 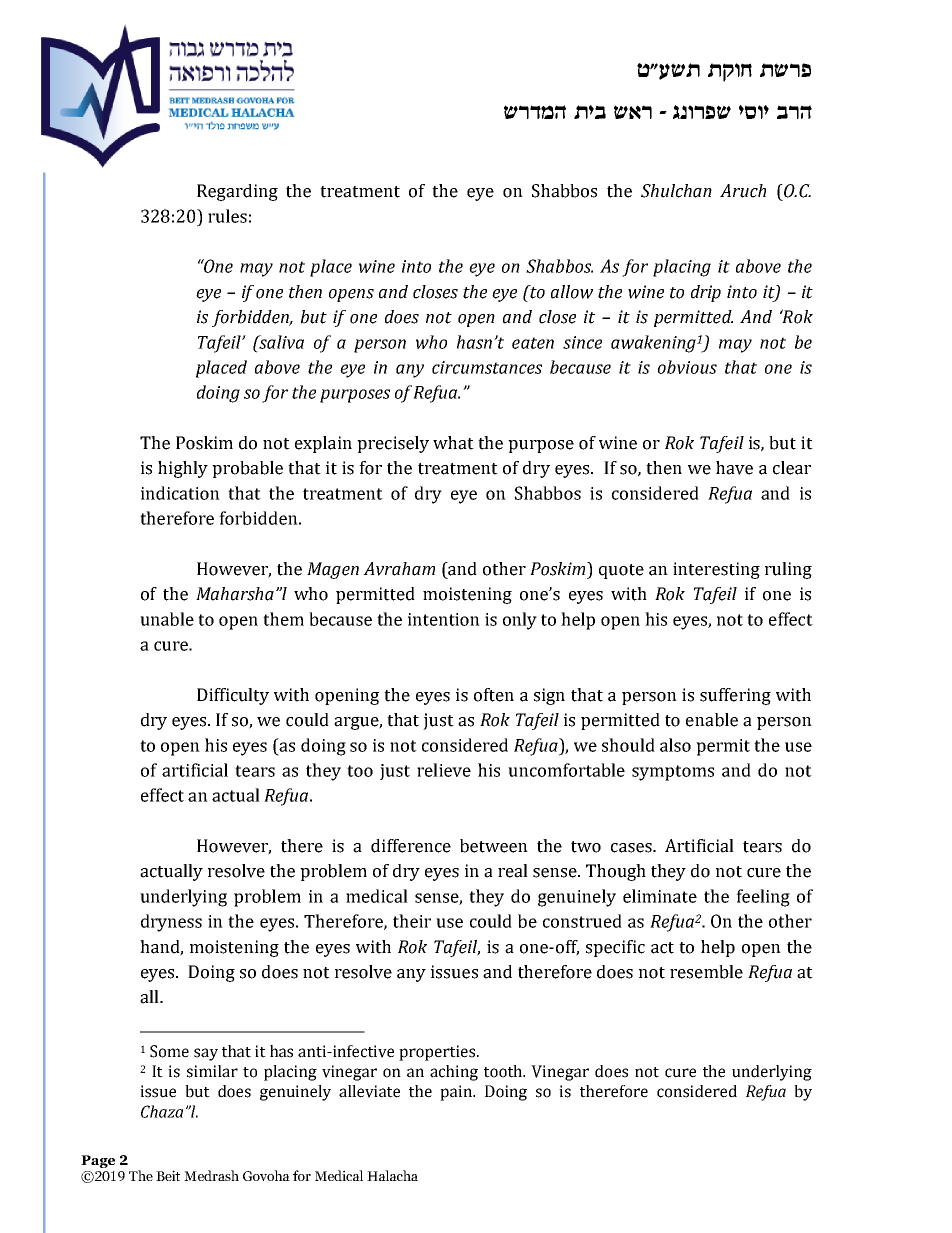 I want to click on allow, so click(x=572, y=292).
